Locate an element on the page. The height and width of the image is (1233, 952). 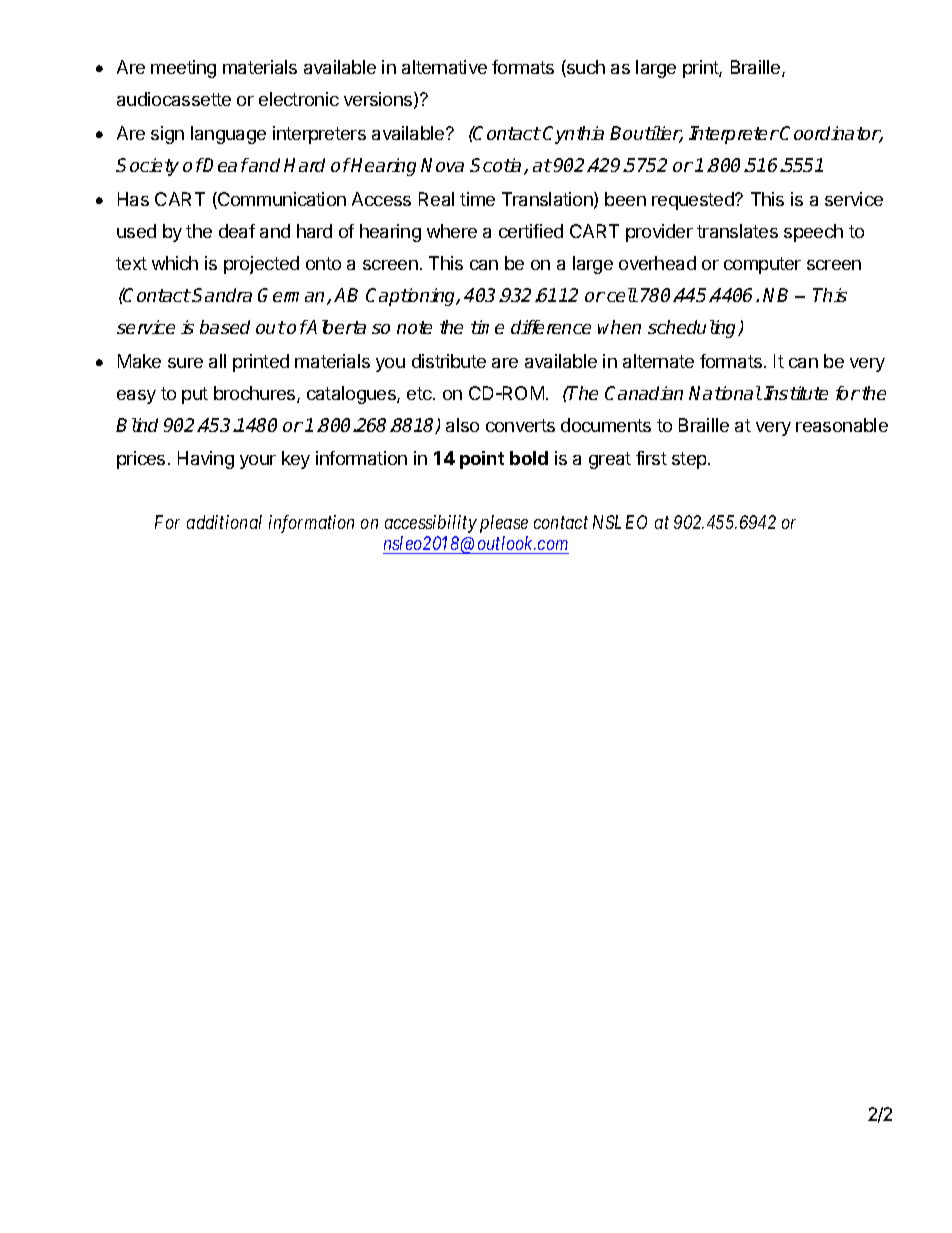
computer is located at coordinates (762, 265).
